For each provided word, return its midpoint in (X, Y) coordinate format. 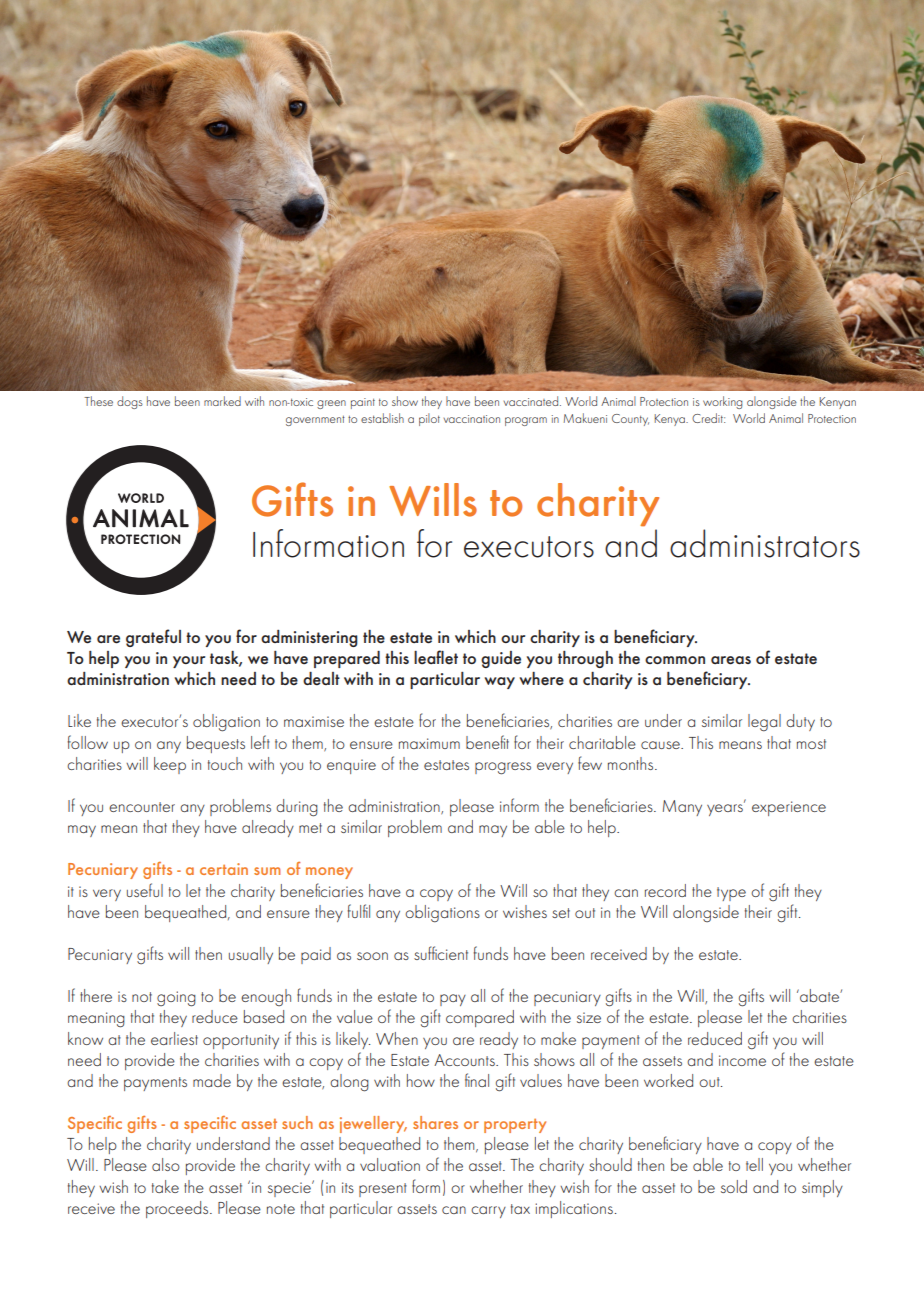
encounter (142, 807)
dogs (130, 402)
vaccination (471, 419)
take (165, 1186)
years (726, 809)
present (383, 1190)
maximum (429, 743)
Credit (708, 418)
